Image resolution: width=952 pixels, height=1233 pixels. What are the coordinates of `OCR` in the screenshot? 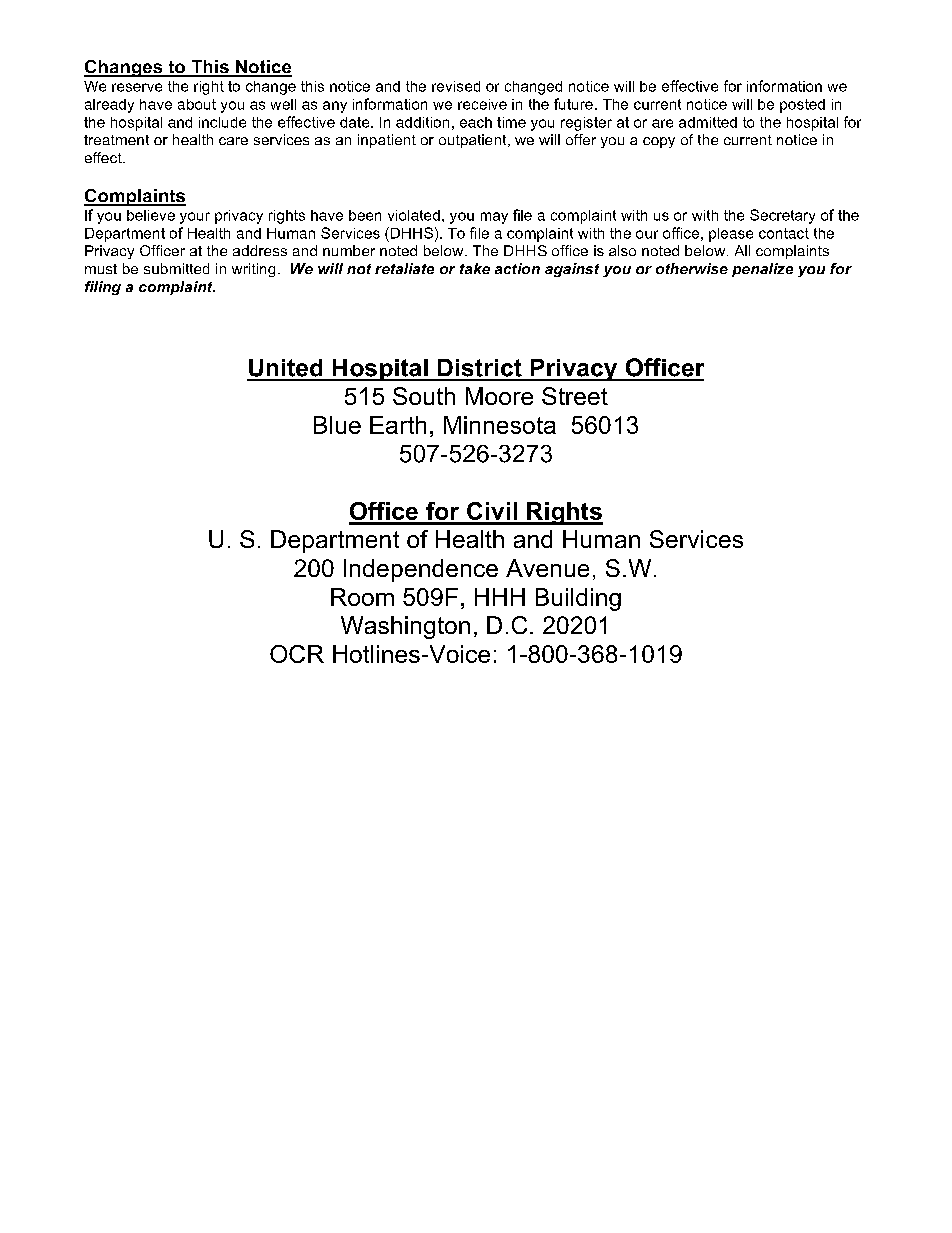 It's located at (297, 654).
